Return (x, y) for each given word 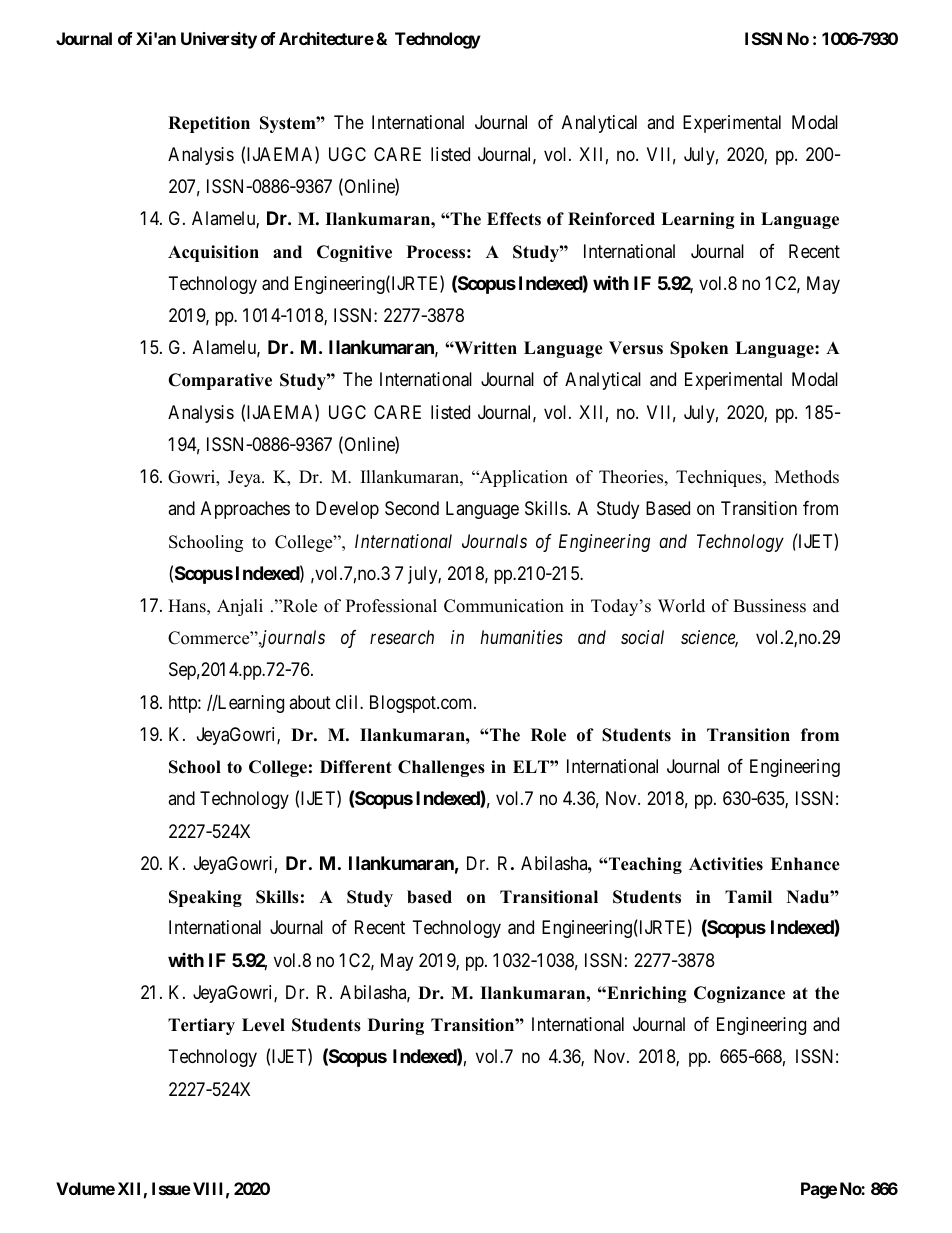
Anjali (240, 607)
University (219, 40)
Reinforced (611, 219)
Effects (514, 219)
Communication (504, 606)
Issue (171, 1188)
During (396, 1026)
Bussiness (769, 606)
